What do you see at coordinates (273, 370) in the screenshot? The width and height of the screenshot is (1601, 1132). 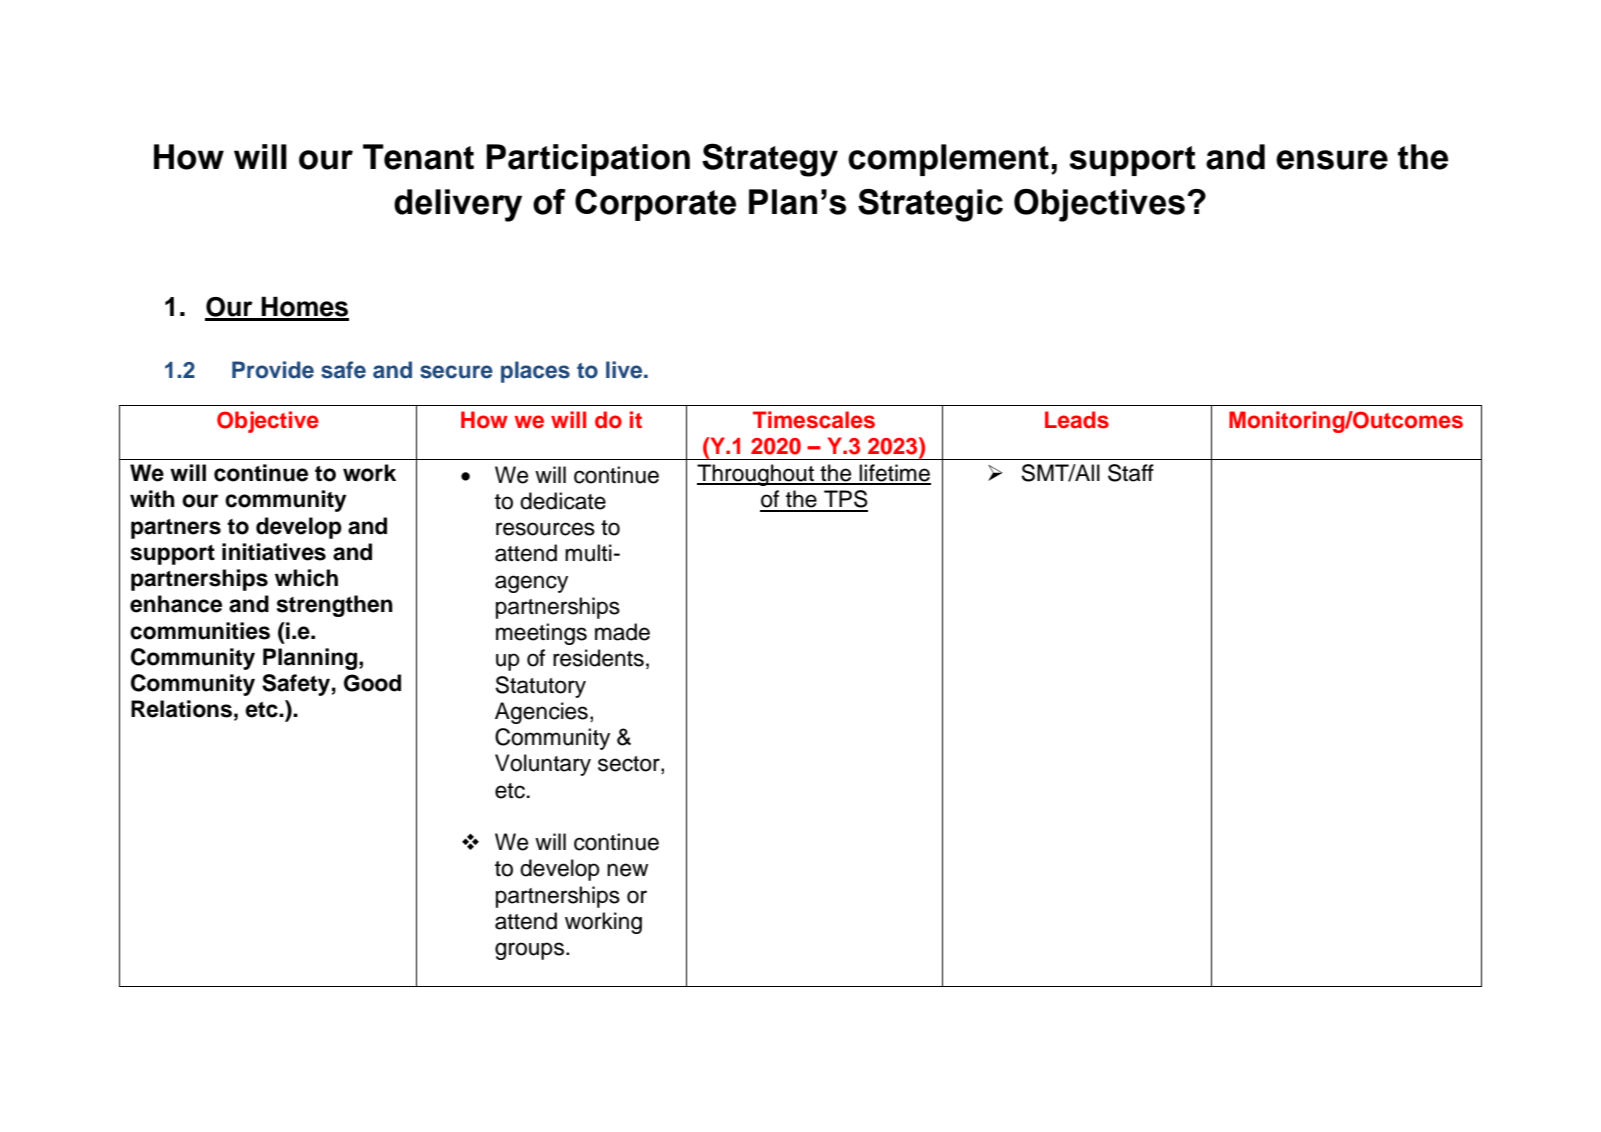 I see `Provide` at bounding box center [273, 370].
